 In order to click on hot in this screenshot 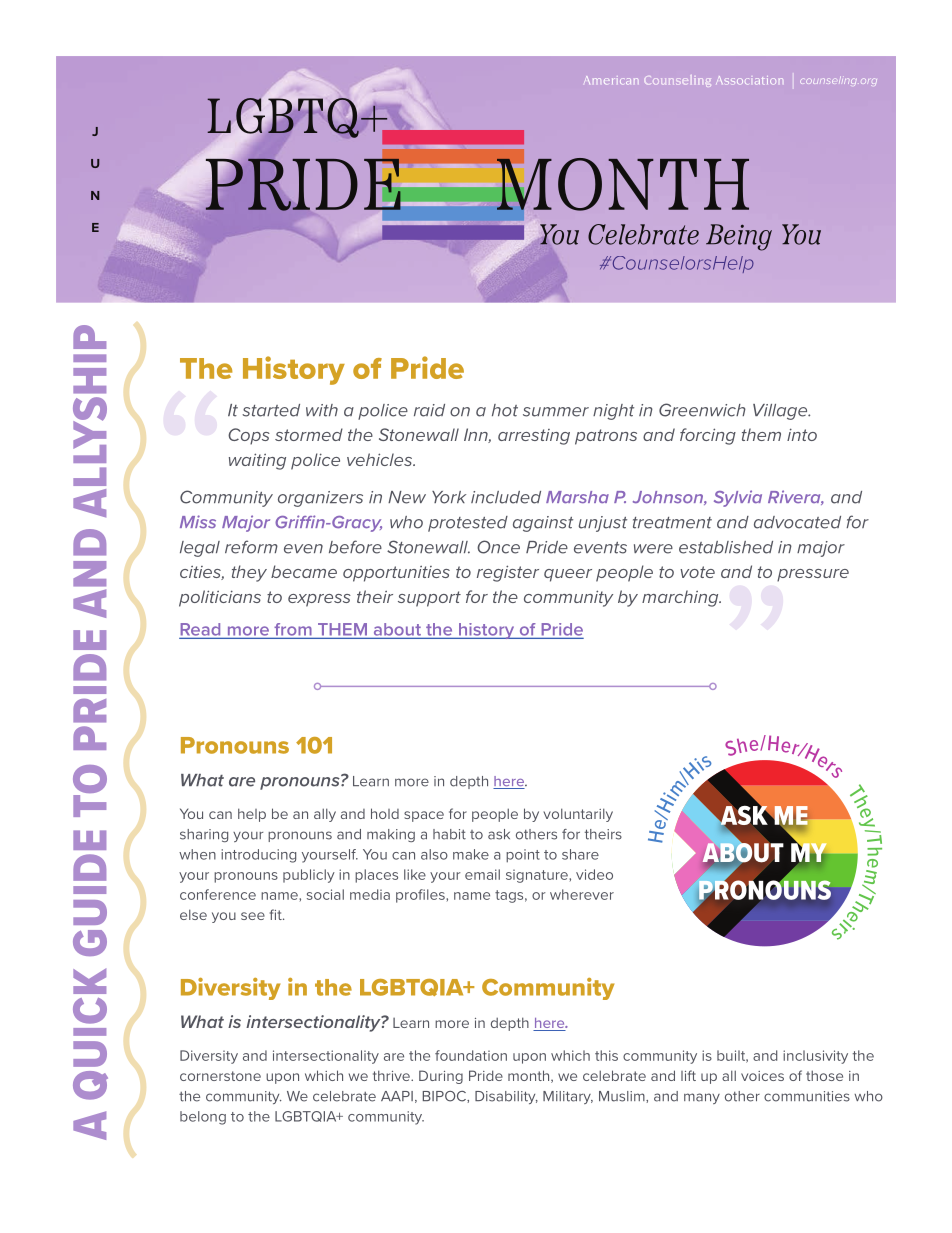, I will do `click(505, 410)`.
